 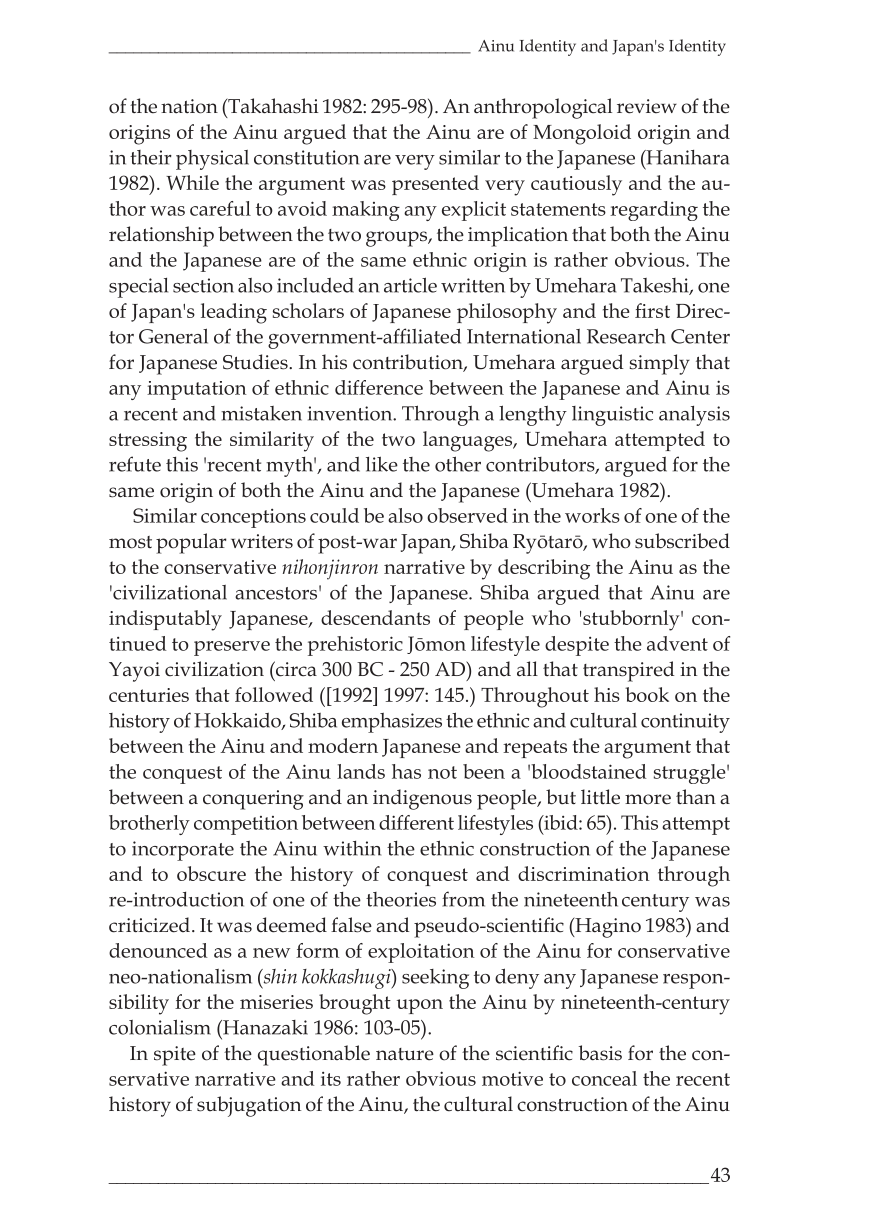 What do you see at coordinates (375, 617) in the screenshot?
I see `descendants` at bounding box center [375, 617].
